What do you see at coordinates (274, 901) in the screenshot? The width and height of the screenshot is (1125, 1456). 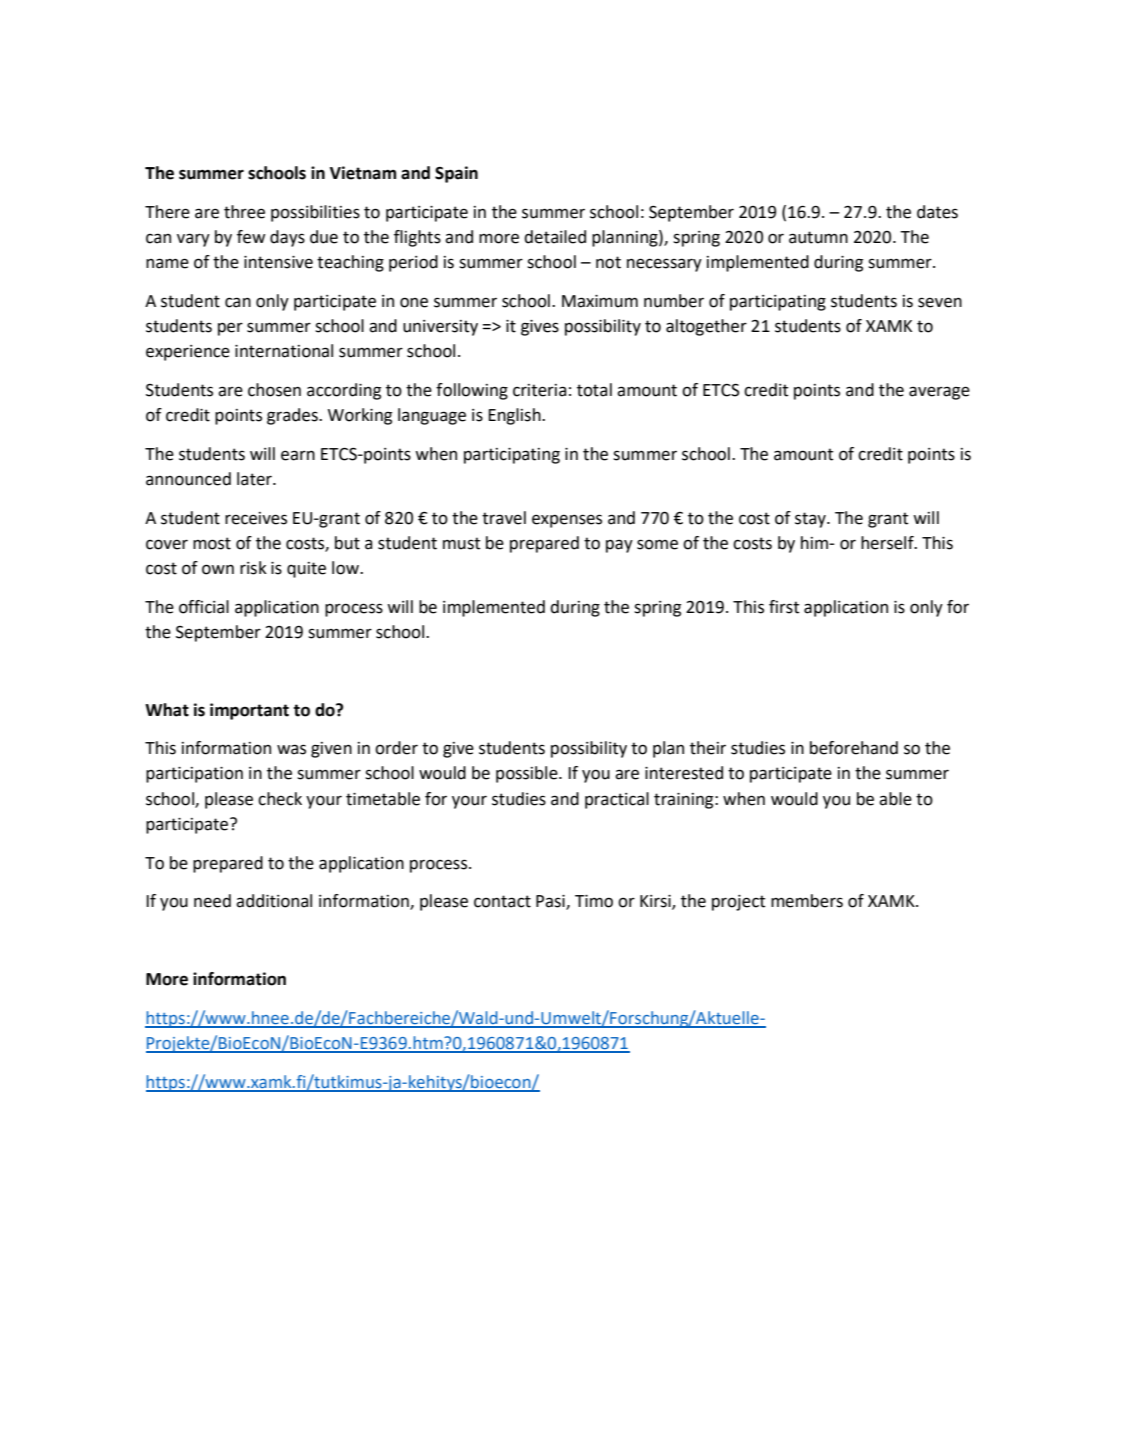 I see `additional` at bounding box center [274, 901].
